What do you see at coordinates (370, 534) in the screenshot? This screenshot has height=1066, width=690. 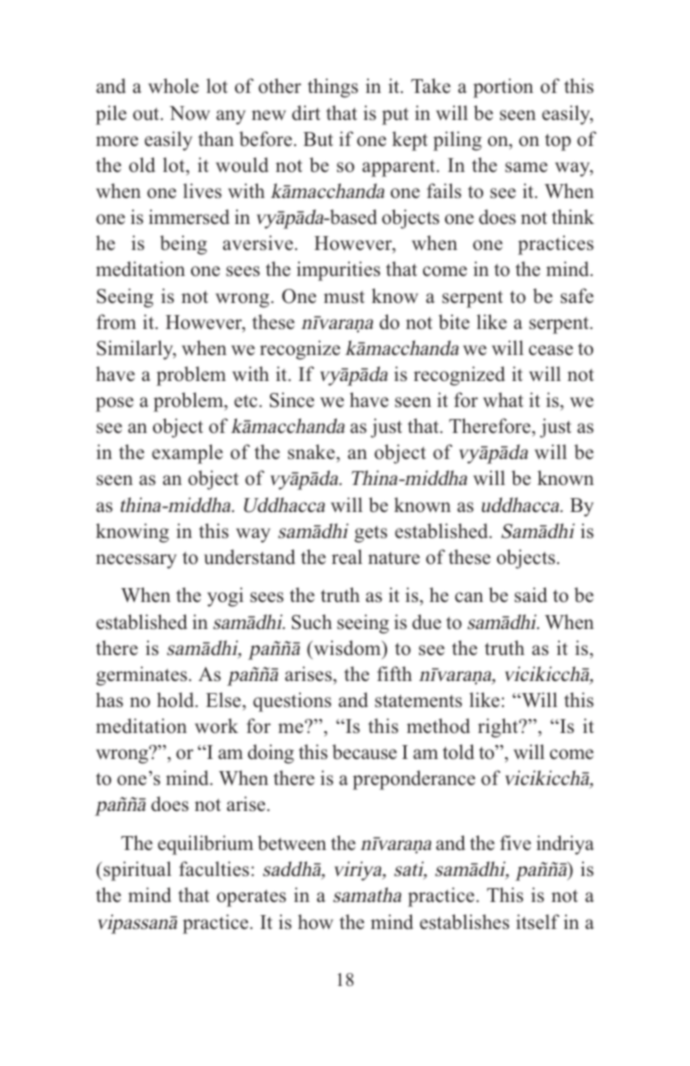 I see `gets` at bounding box center [370, 534].
